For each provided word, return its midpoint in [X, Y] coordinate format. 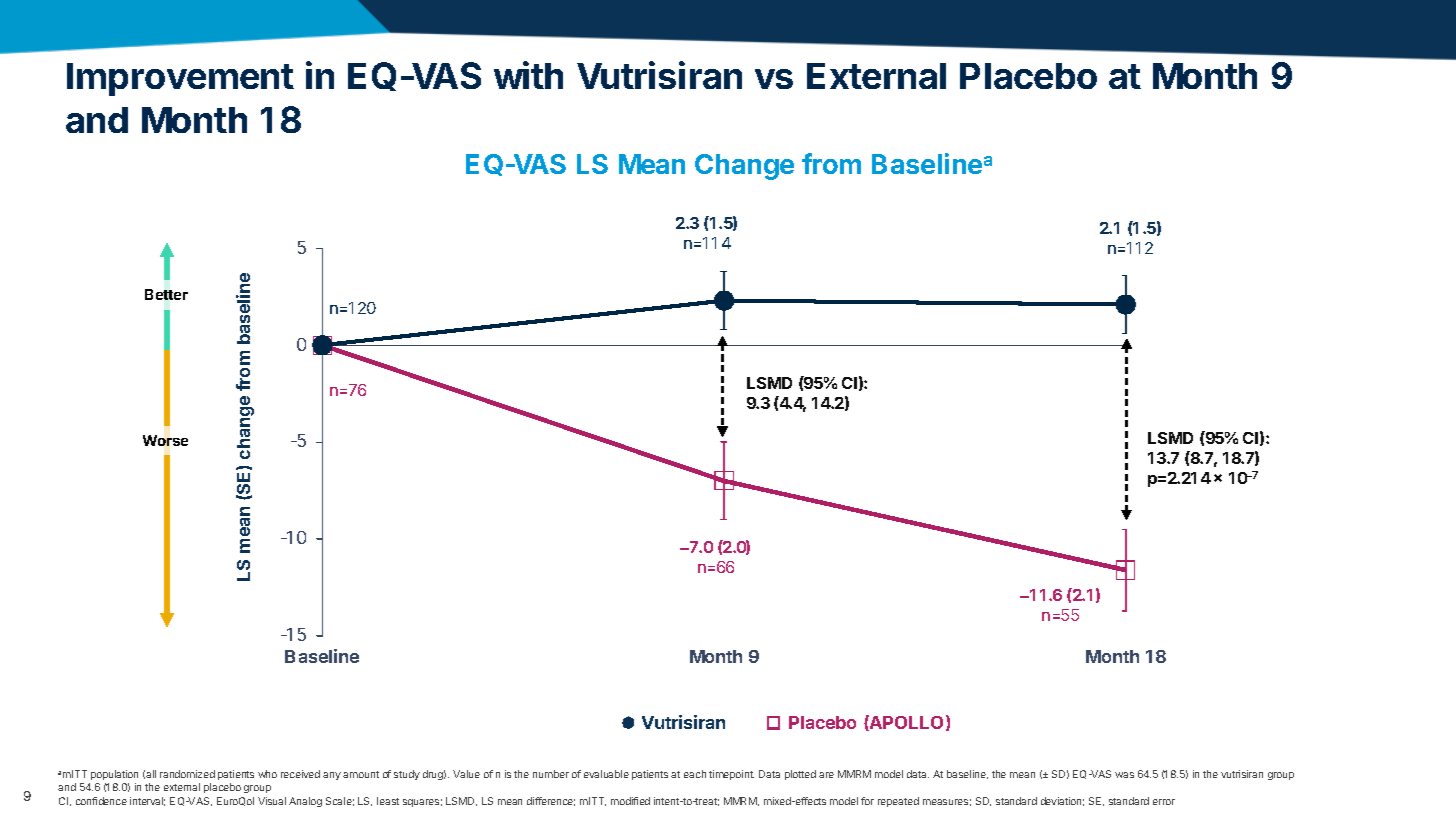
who [267, 774]
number [551, 774]
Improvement [180, 79]
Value [466, 774]
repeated [898, 802]
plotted [800, 775]
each [695, 774]
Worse [165, 440]
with [528, 75]
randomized [187, 774]
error [1164, 802]
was [1124, 775]
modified [630, 801]
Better [166, 294]
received [300, 774]
